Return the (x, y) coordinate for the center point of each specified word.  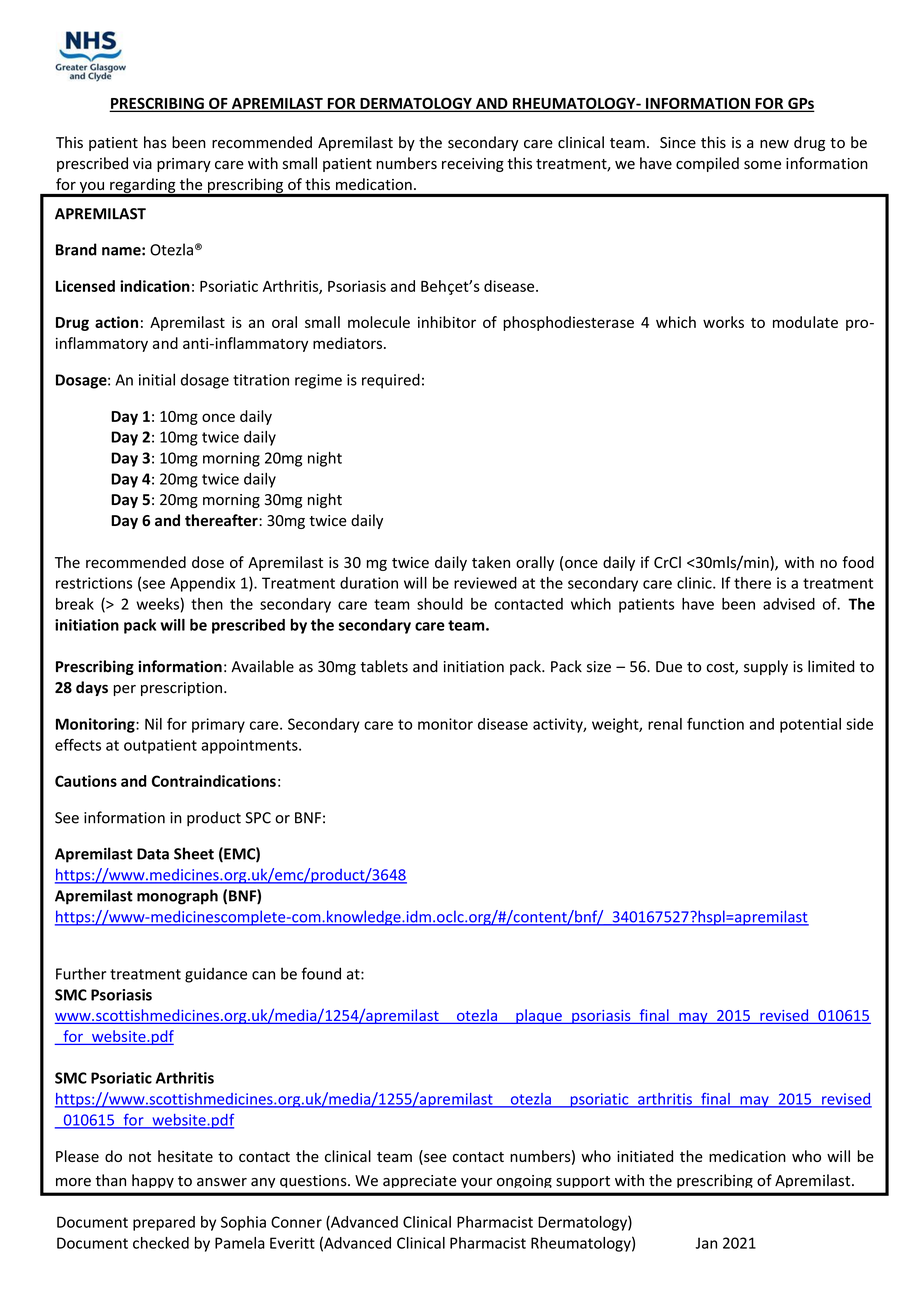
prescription (181, 689)
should (440, 604)
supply (766, 667)
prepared (164, 1223)
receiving (473, 165)
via (142, 163)
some (762, 165)
